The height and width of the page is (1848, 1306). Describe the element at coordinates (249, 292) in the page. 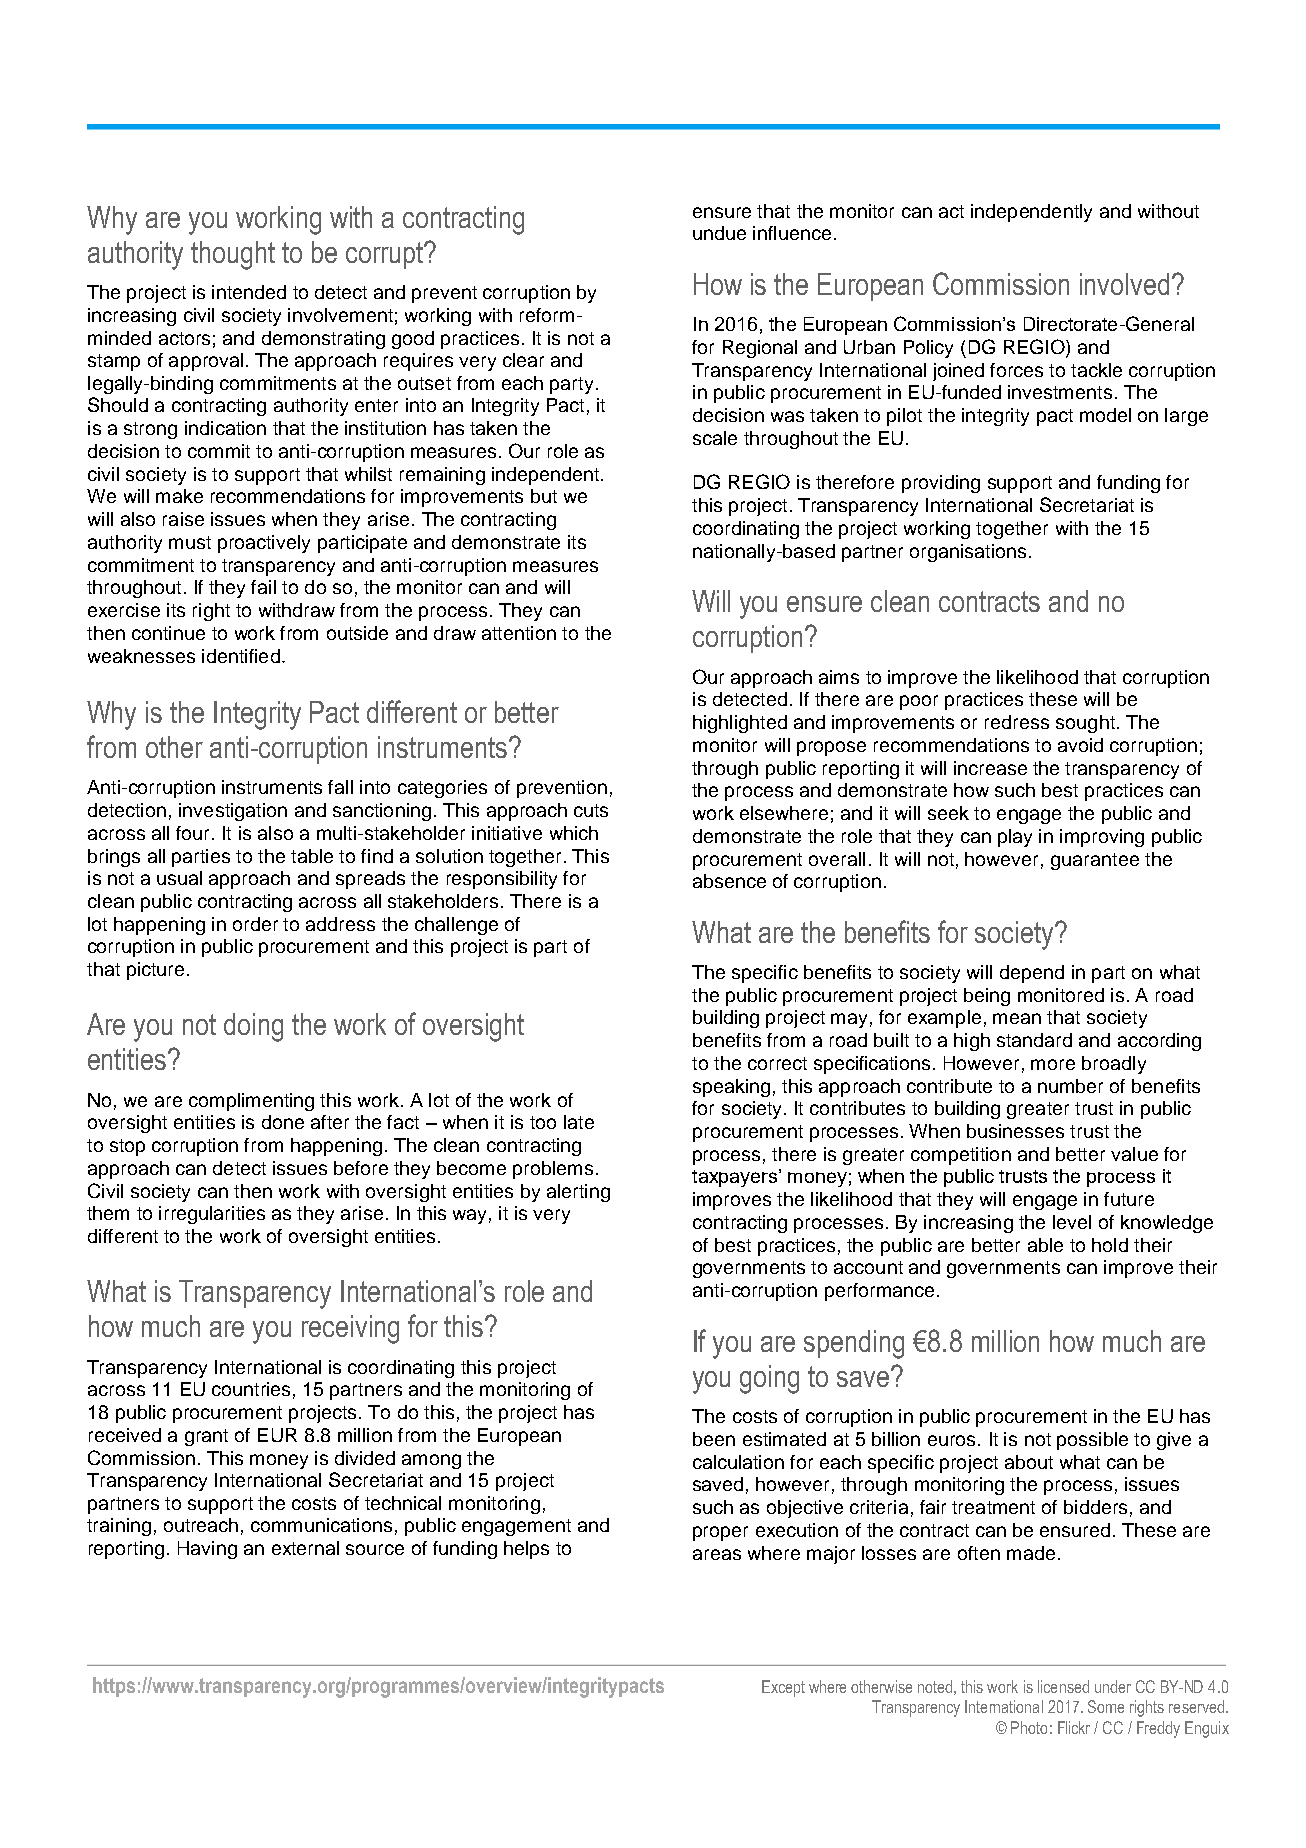

I see `intended` at that location.
